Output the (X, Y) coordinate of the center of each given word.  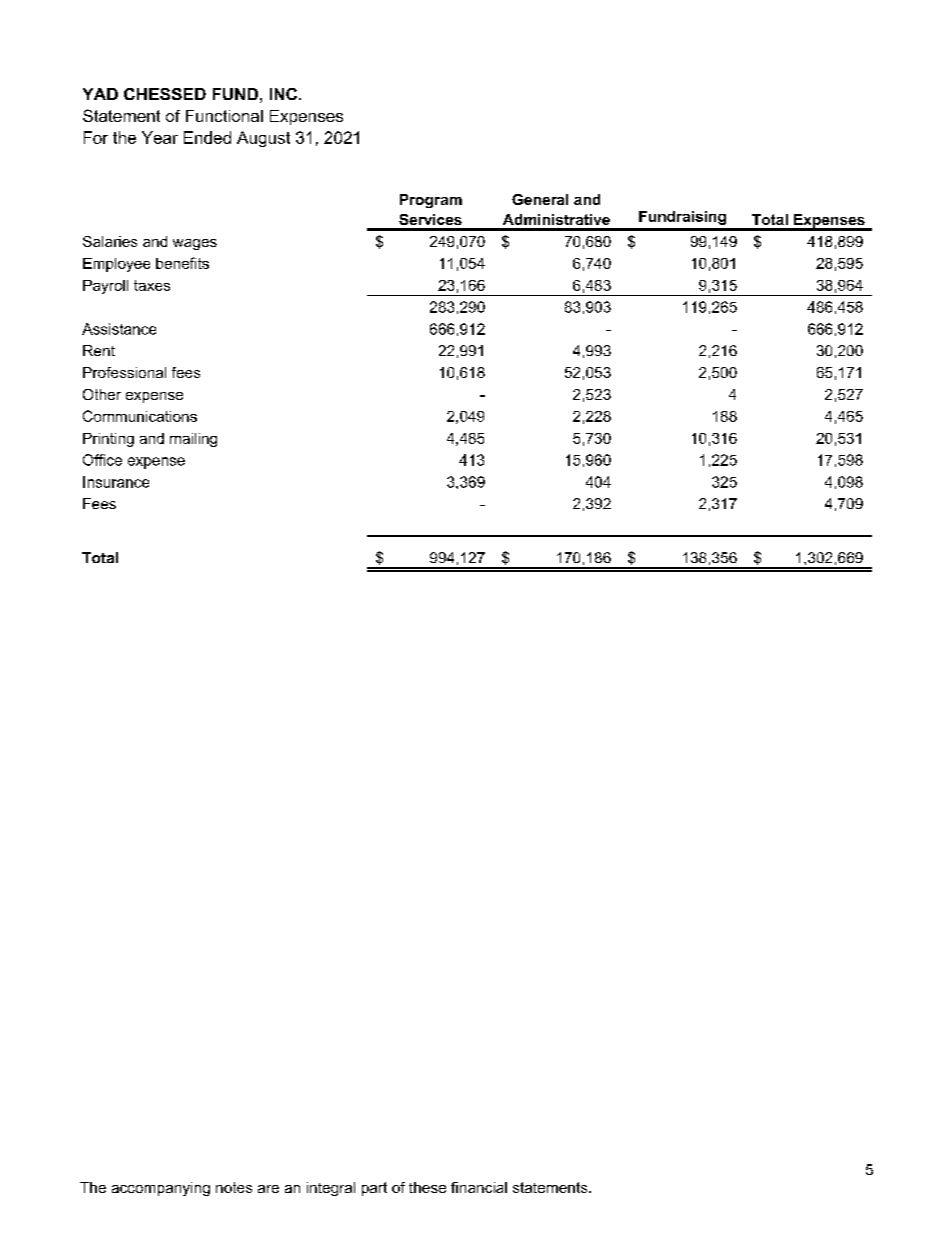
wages (195, 244)
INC (285, 94)
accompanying (161, 1189)
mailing (193, 440)
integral (331, 1189)
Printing (108, 440)
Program (431, 201)
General (540, 199)
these (427, 1187)
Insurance (116, 482)
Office (102, 460)
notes (234, 1187)
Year (160, 137)
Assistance (119, 329)
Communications (140, 416)
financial (479, 1187)
